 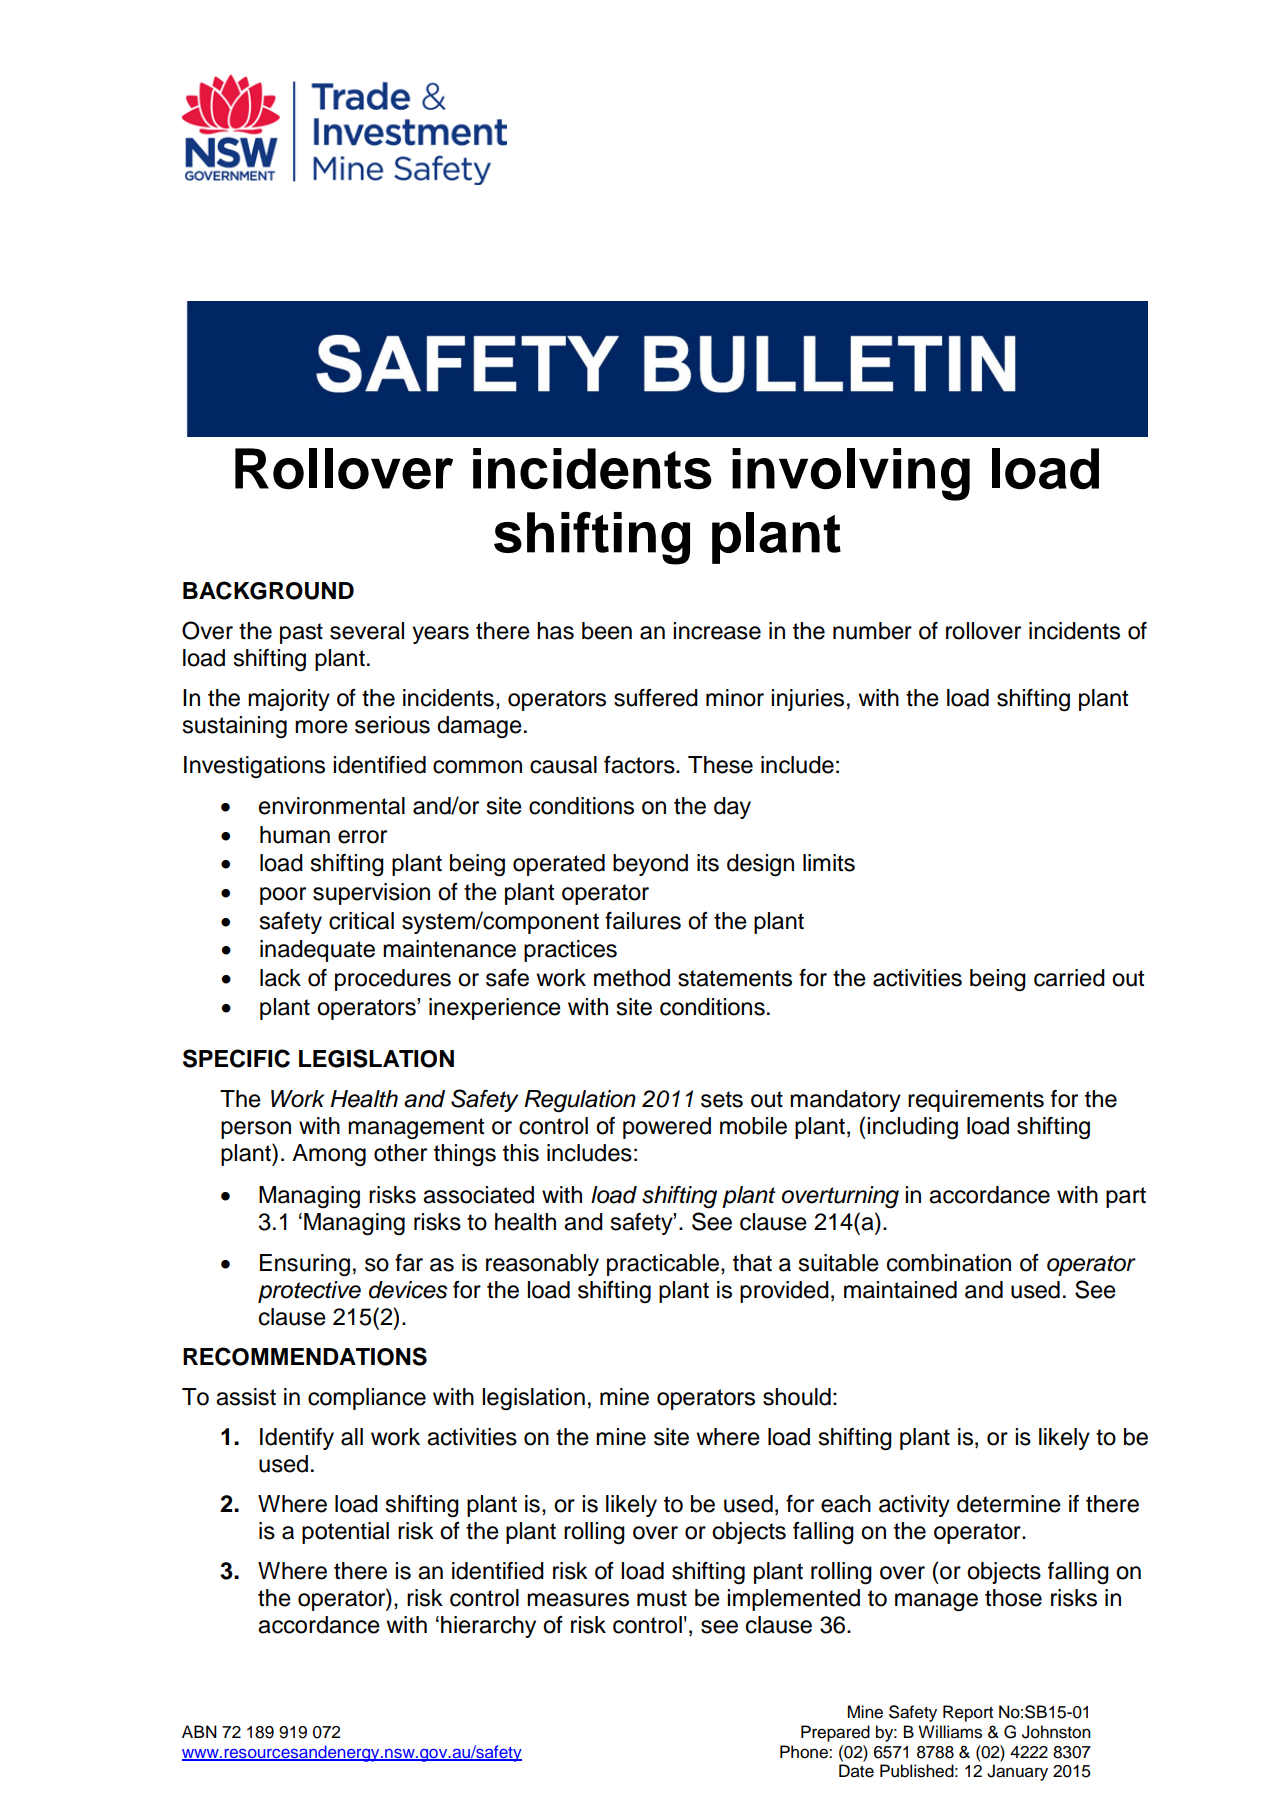 I want to click on increase, so click(x=717, y=631).
